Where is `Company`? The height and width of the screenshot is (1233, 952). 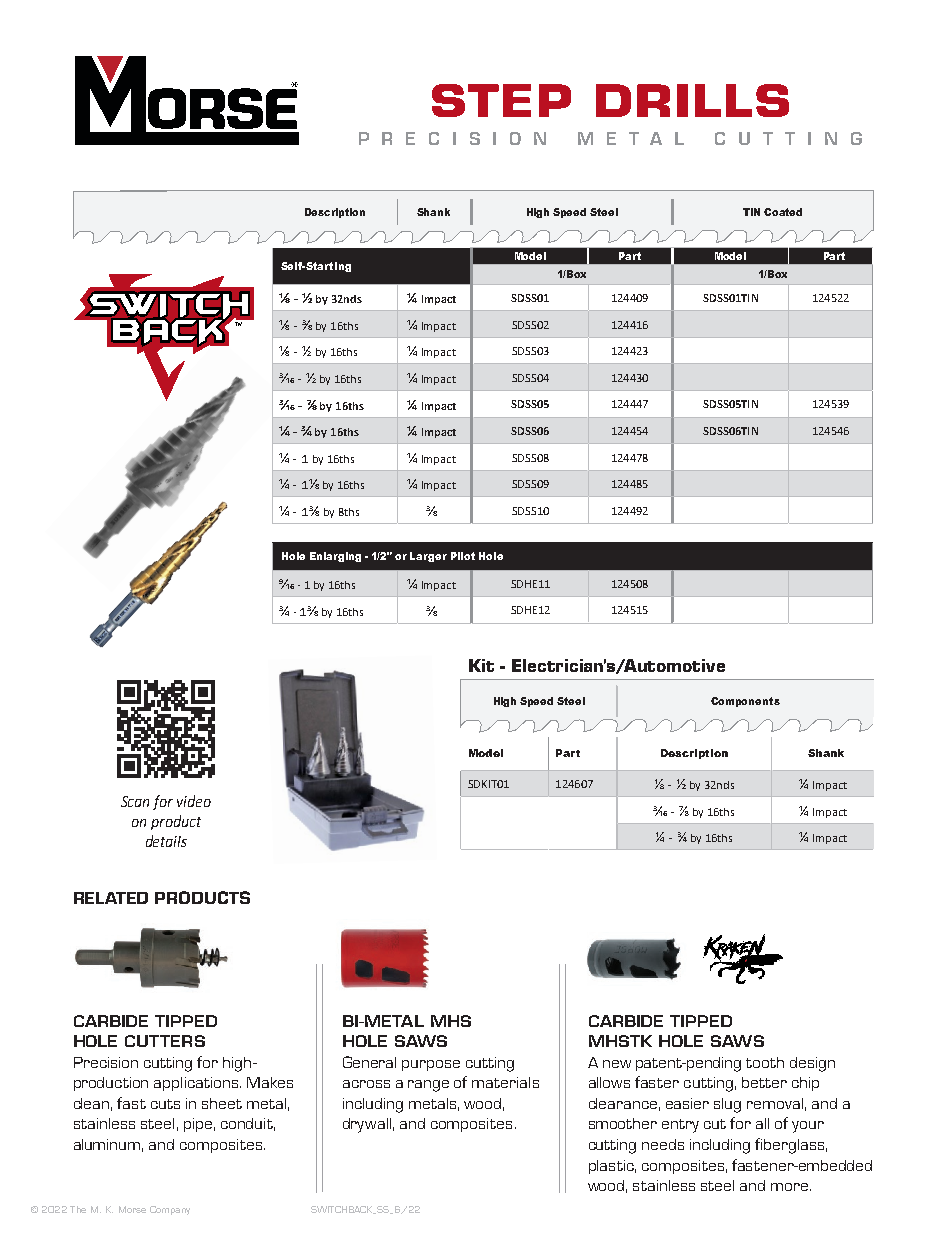
Company is located at coordinates (170, 1210).
